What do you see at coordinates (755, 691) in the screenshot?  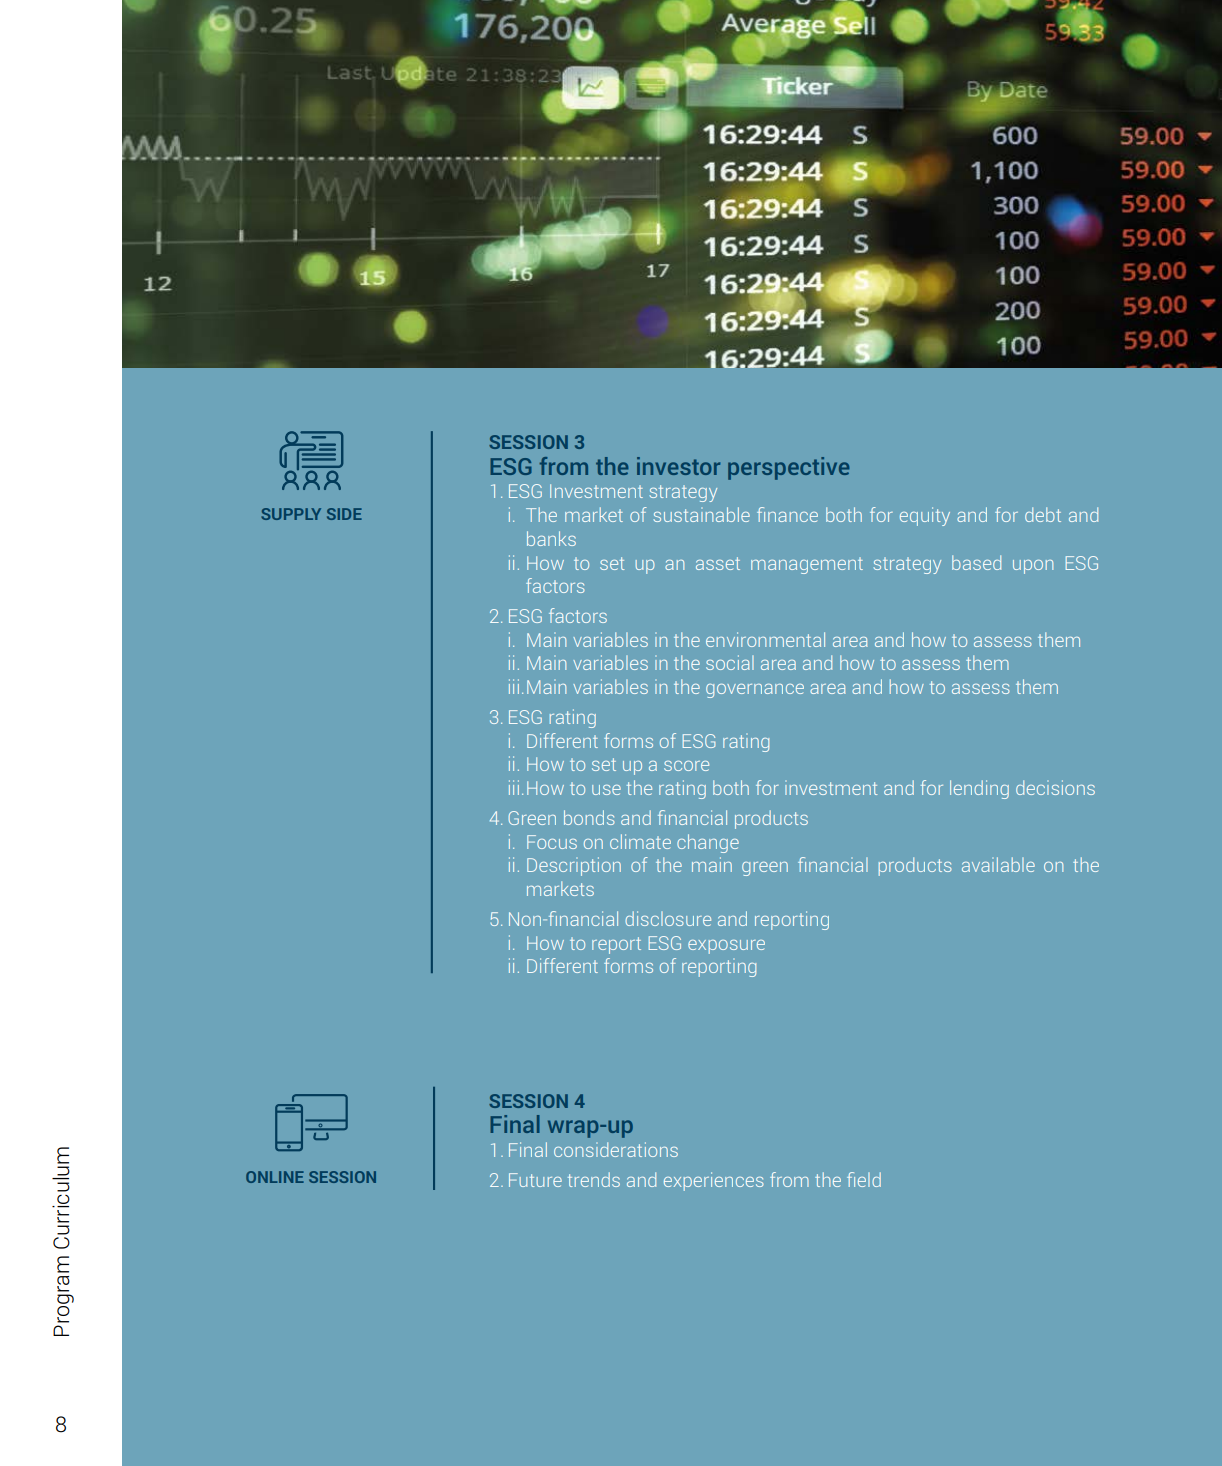 I see `governance` at bounding box center [755, 691].
